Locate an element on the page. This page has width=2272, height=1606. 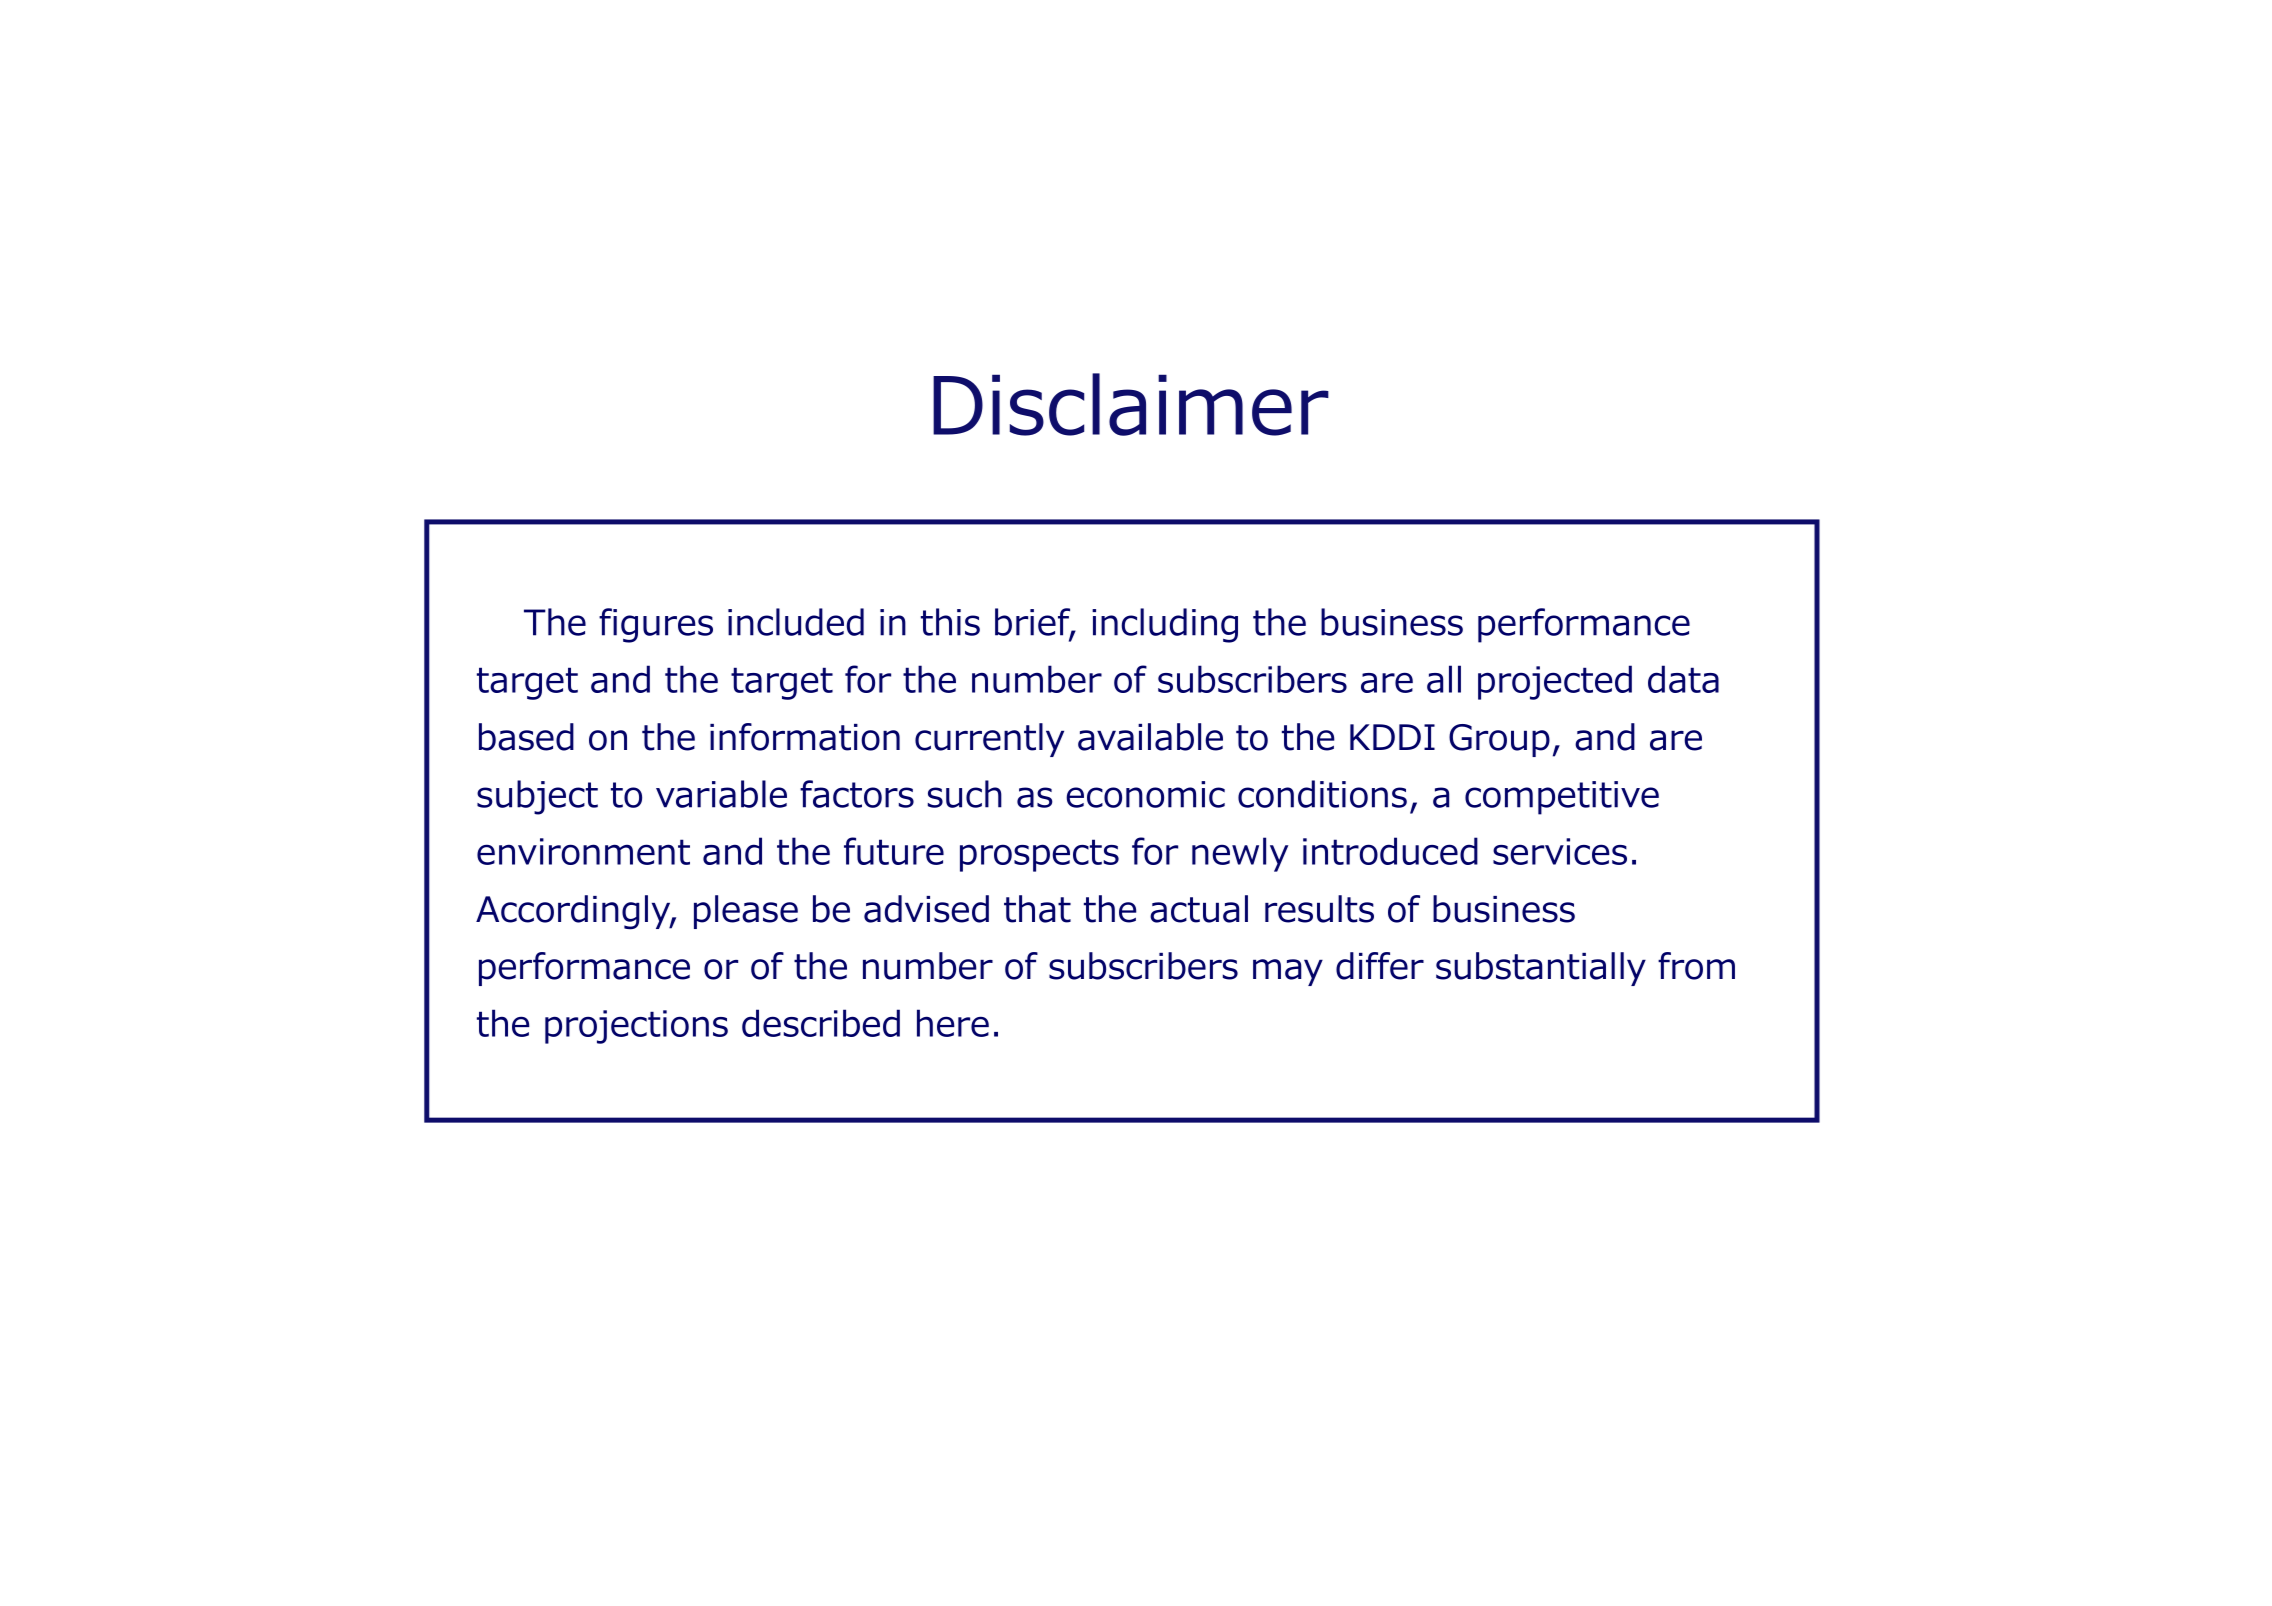
economic is located at coordinates (1145, 794).
